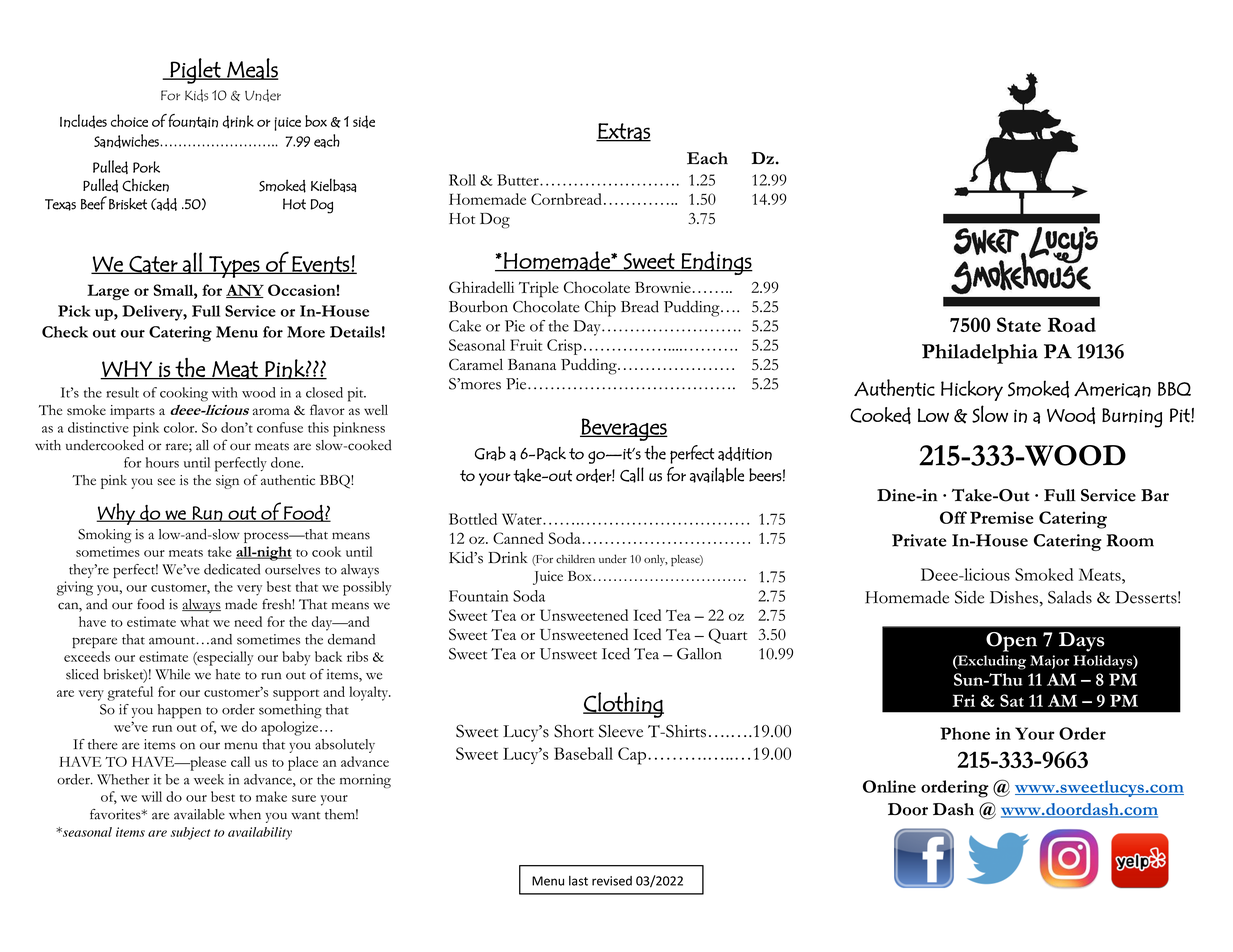  I want to click on Extras, so click(623, 132).
